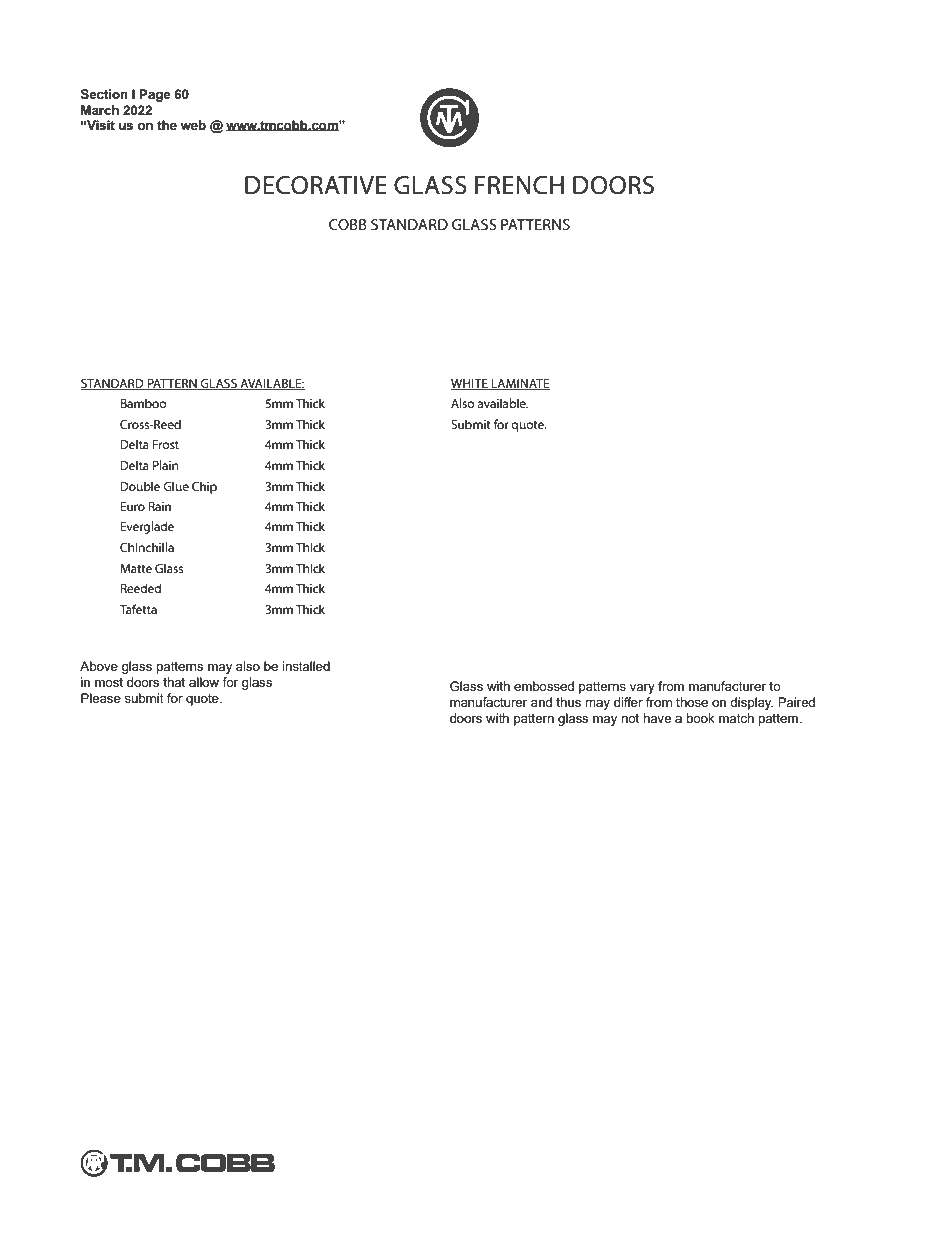  What do you see at coordinates (203, 700) in the document?
I see `quote` at bounding box center [203, 700].
